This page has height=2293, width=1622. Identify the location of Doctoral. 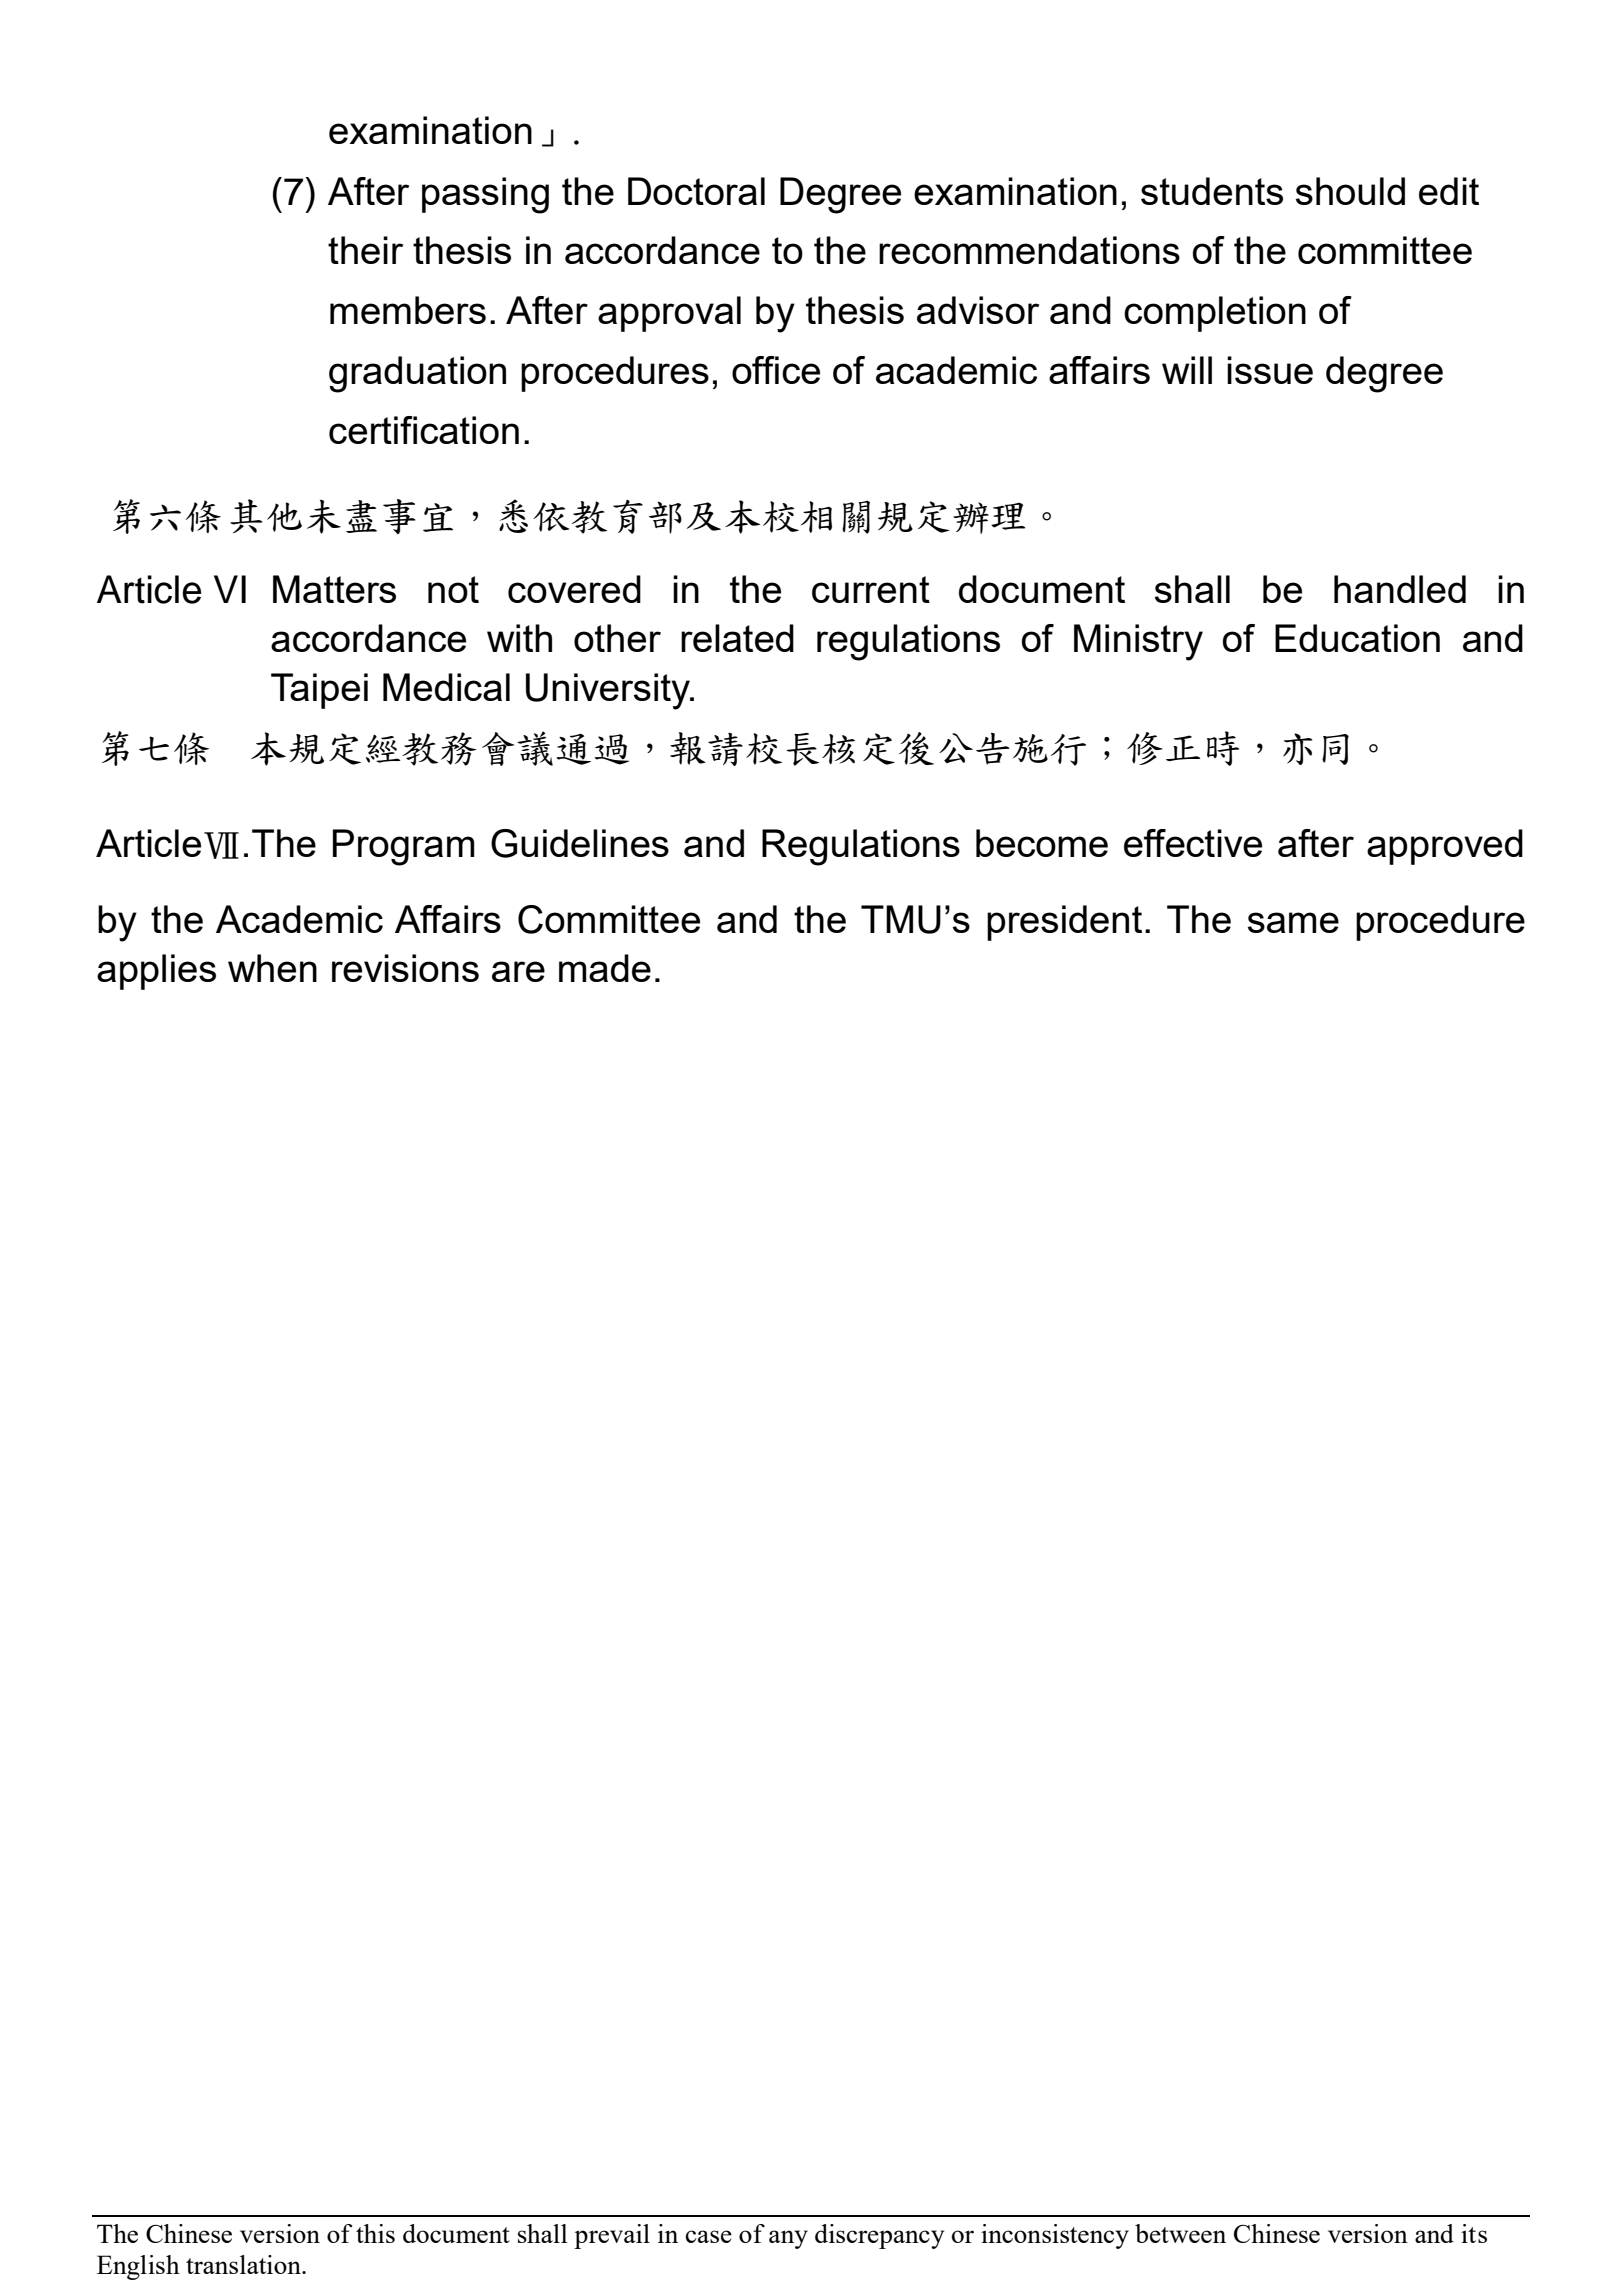
(696, 191).
